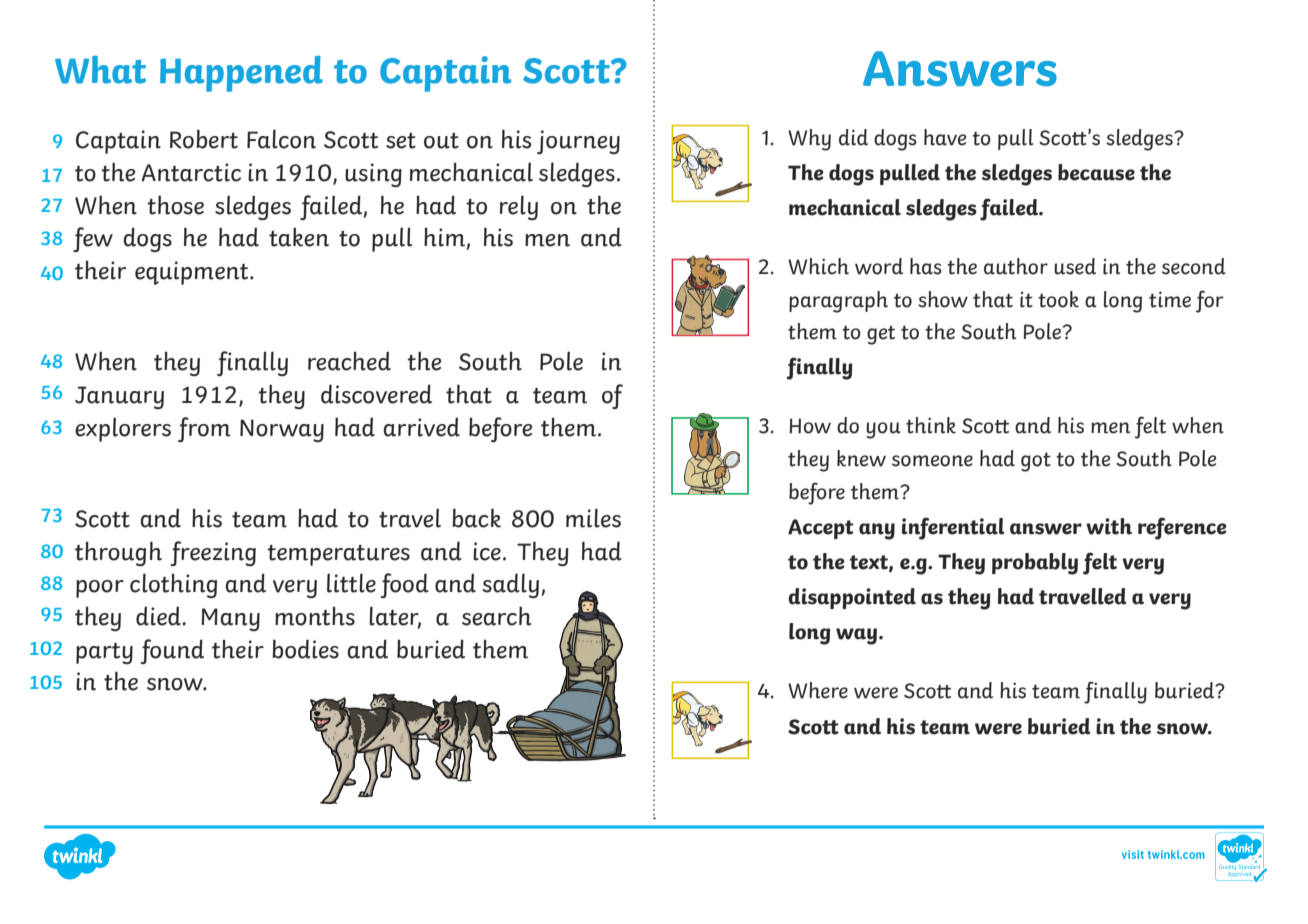 This document has width=1308, height=924. Describe the element at coordinates (578, 142) in the document. I see `journey` at that location.
